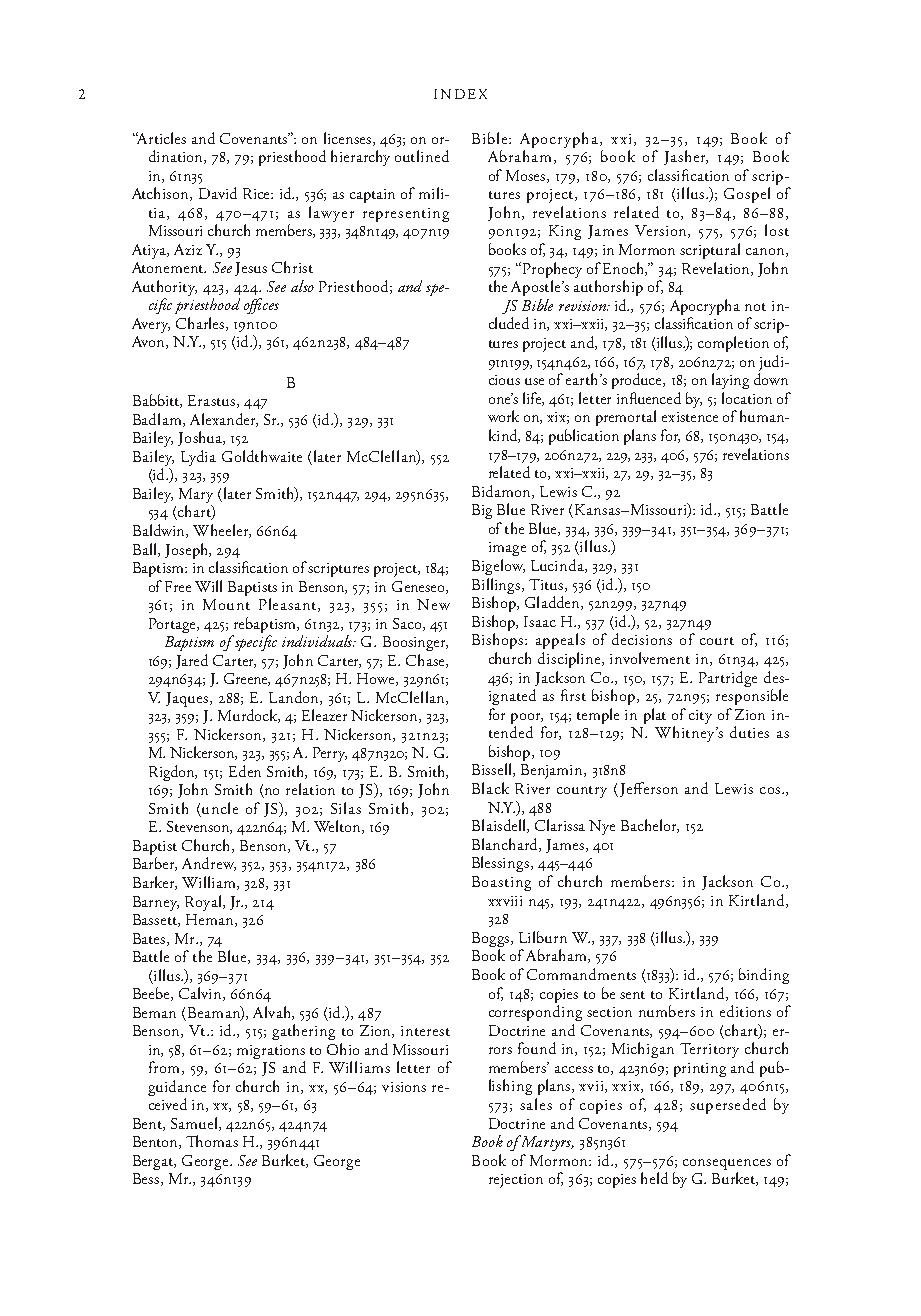 This screenshot has height=1316, width=921. What do you see at coordinates (501, 883) in the screenshot?
I see `Boasting` at bounding box center [501, 883].
